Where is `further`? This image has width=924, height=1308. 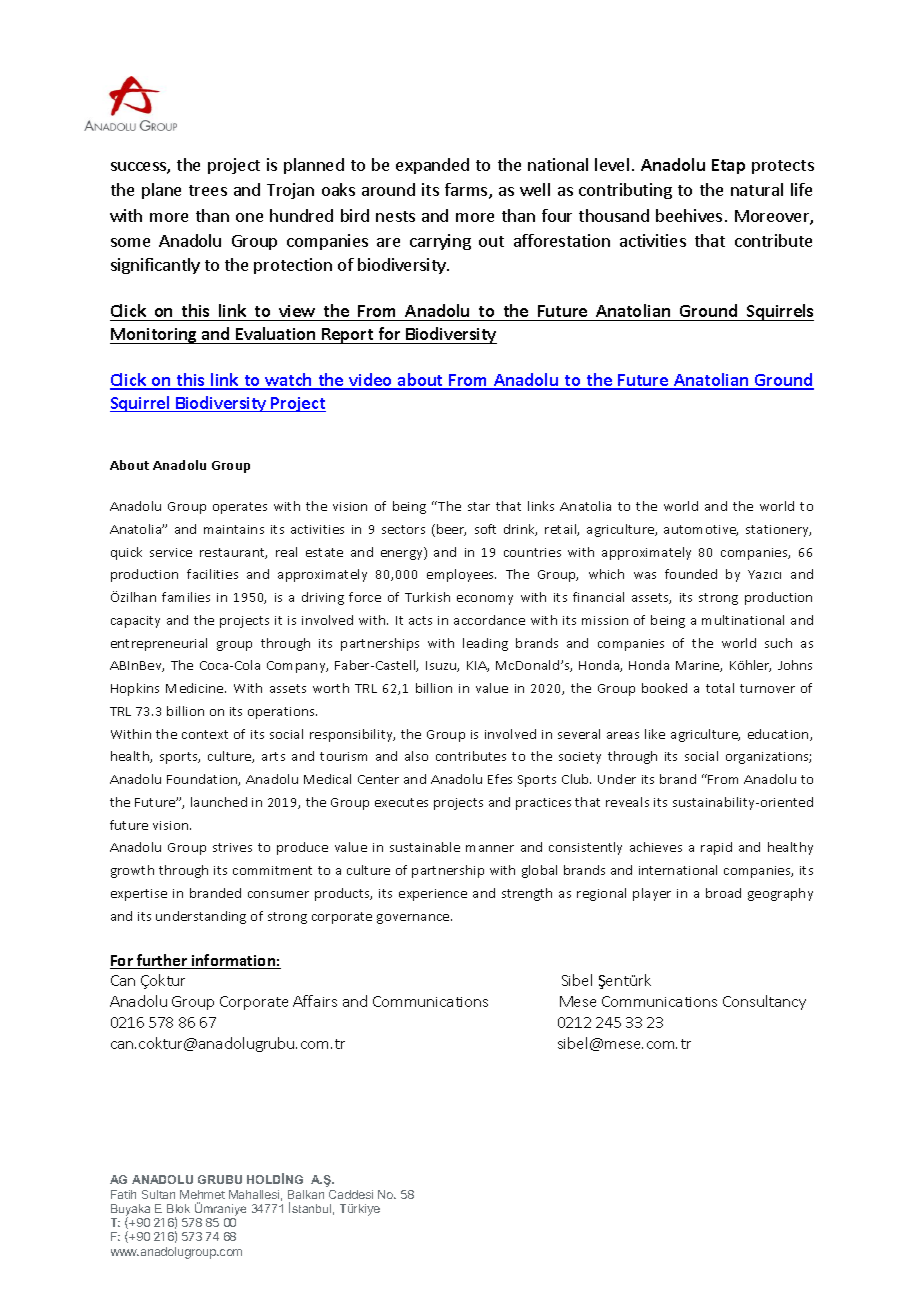 further is located at coordinates (162, 961).
